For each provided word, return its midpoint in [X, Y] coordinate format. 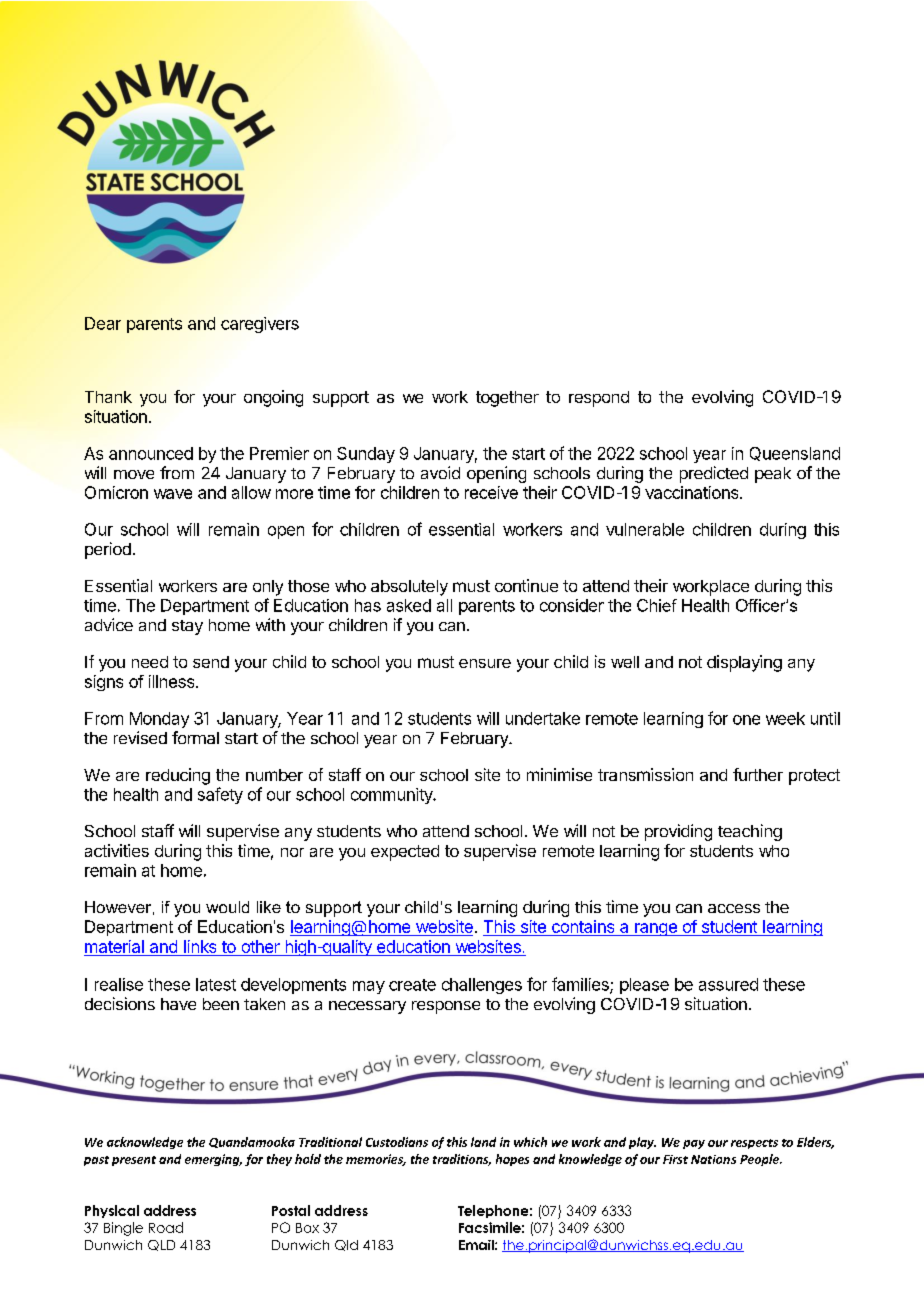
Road [166, 1227]
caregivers [260, 325]
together [507, 399]
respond [599, 399]
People [760, 1160]
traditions [462, 1160]
